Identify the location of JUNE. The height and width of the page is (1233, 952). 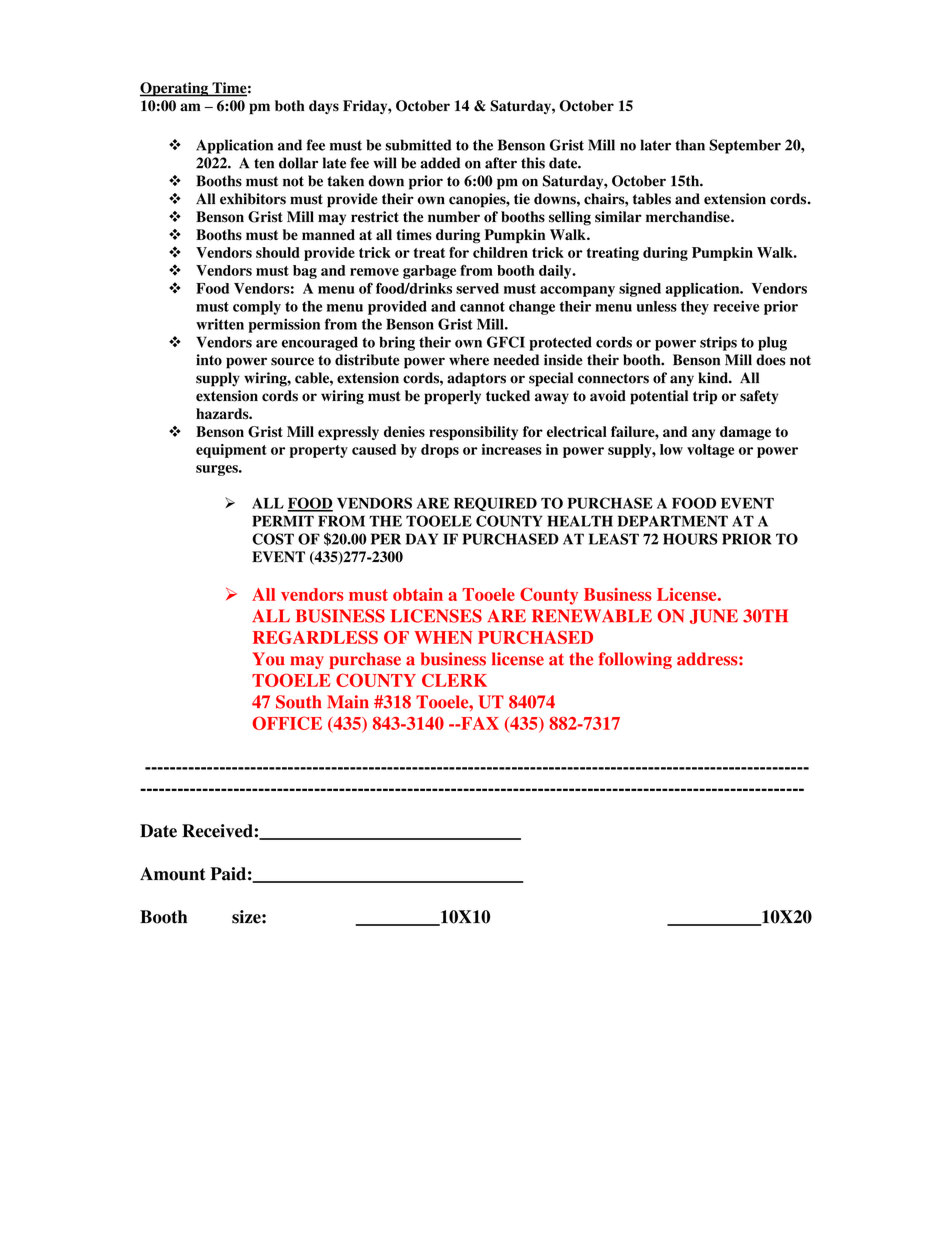
(714, 616).
